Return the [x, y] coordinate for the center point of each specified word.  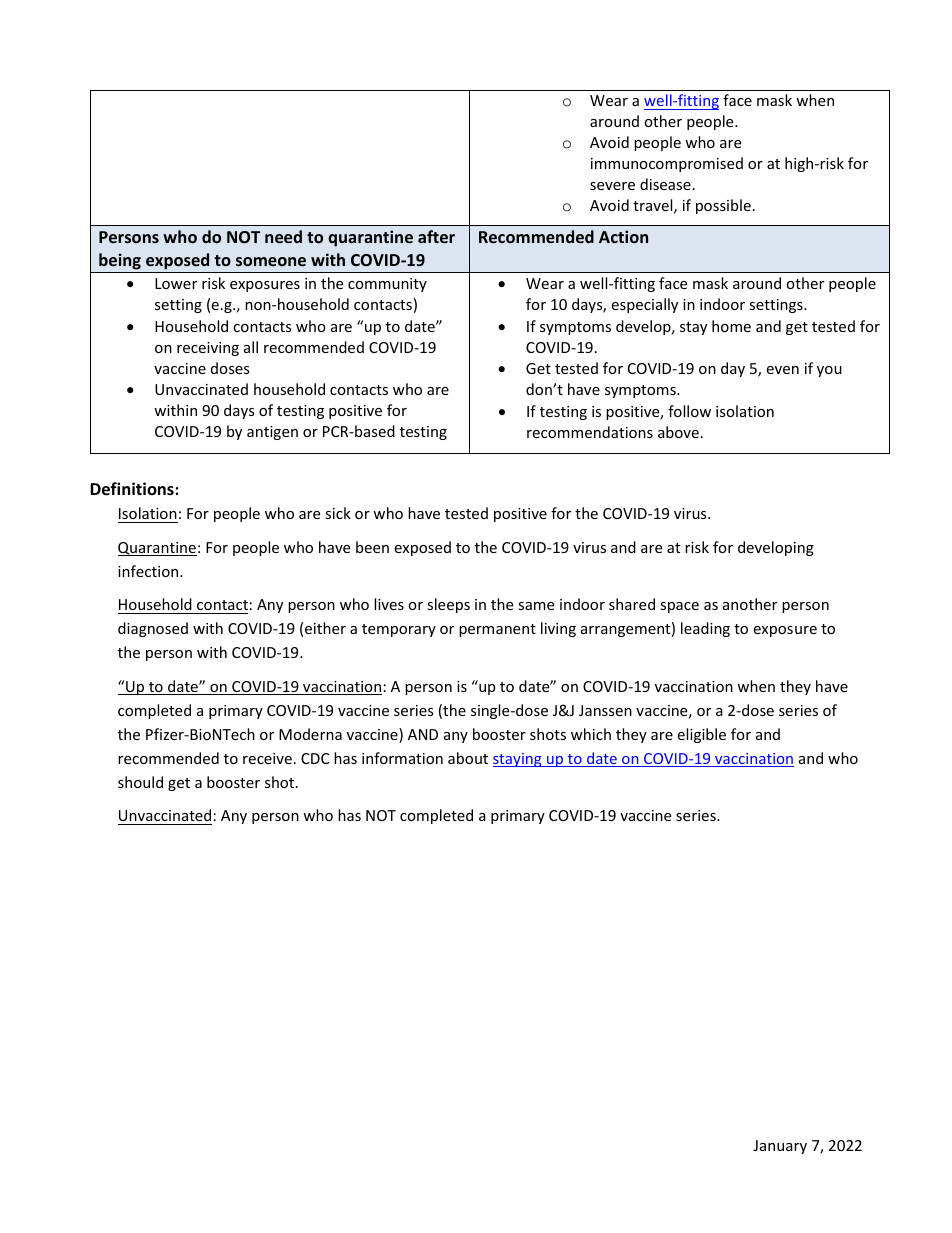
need [283, 236]
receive [267, 758]
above [678, 432]
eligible [701, 735]
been [372, 547]
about [468, 758]
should [140, 782]
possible [723, 206]
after [436, 236]
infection [149, 571]
